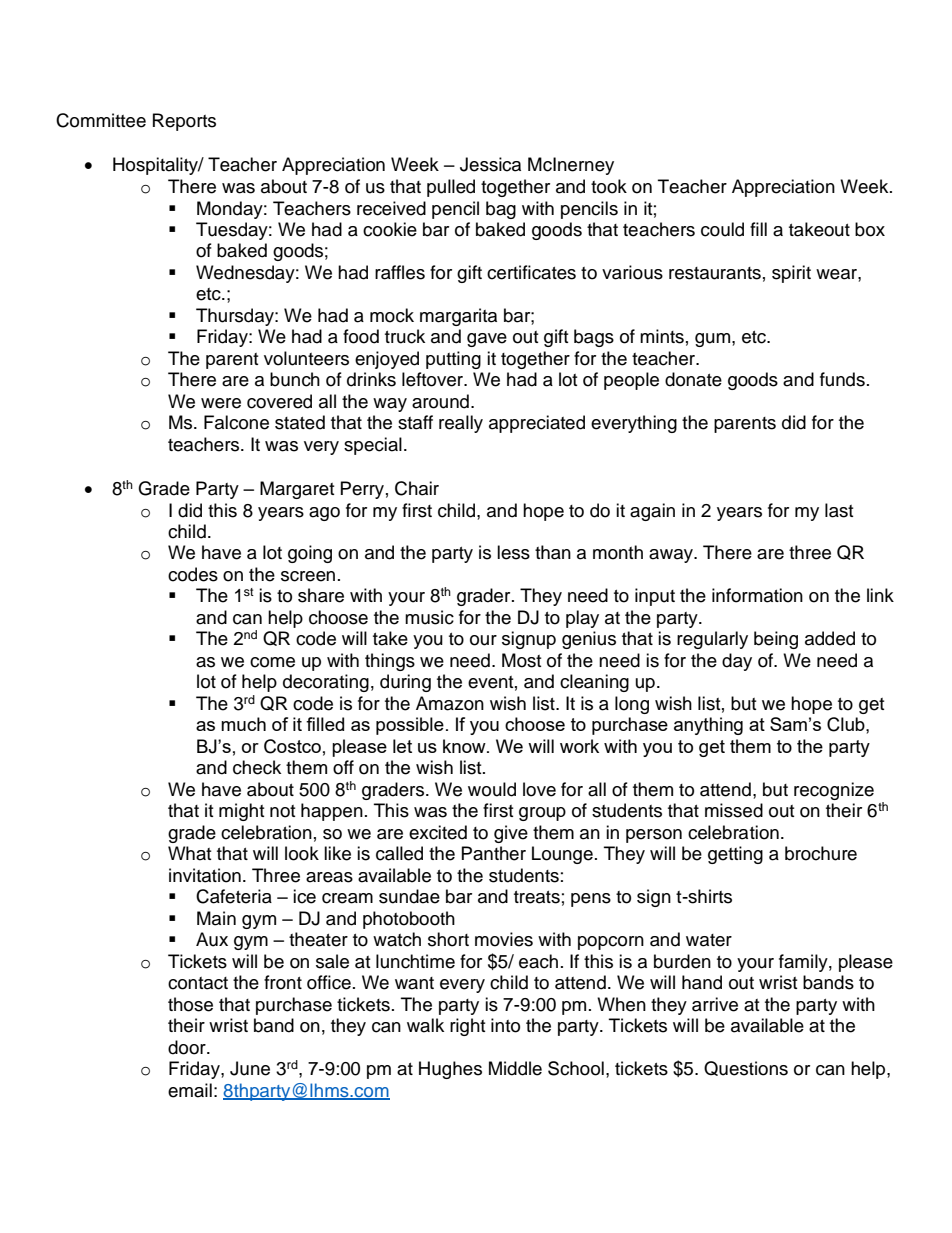 Image resolution: width=952 pixels, height=1233 pixels. What do you see at coordinates (429, 617) in the image?
I see `music` at bounding box center [429, 617].
